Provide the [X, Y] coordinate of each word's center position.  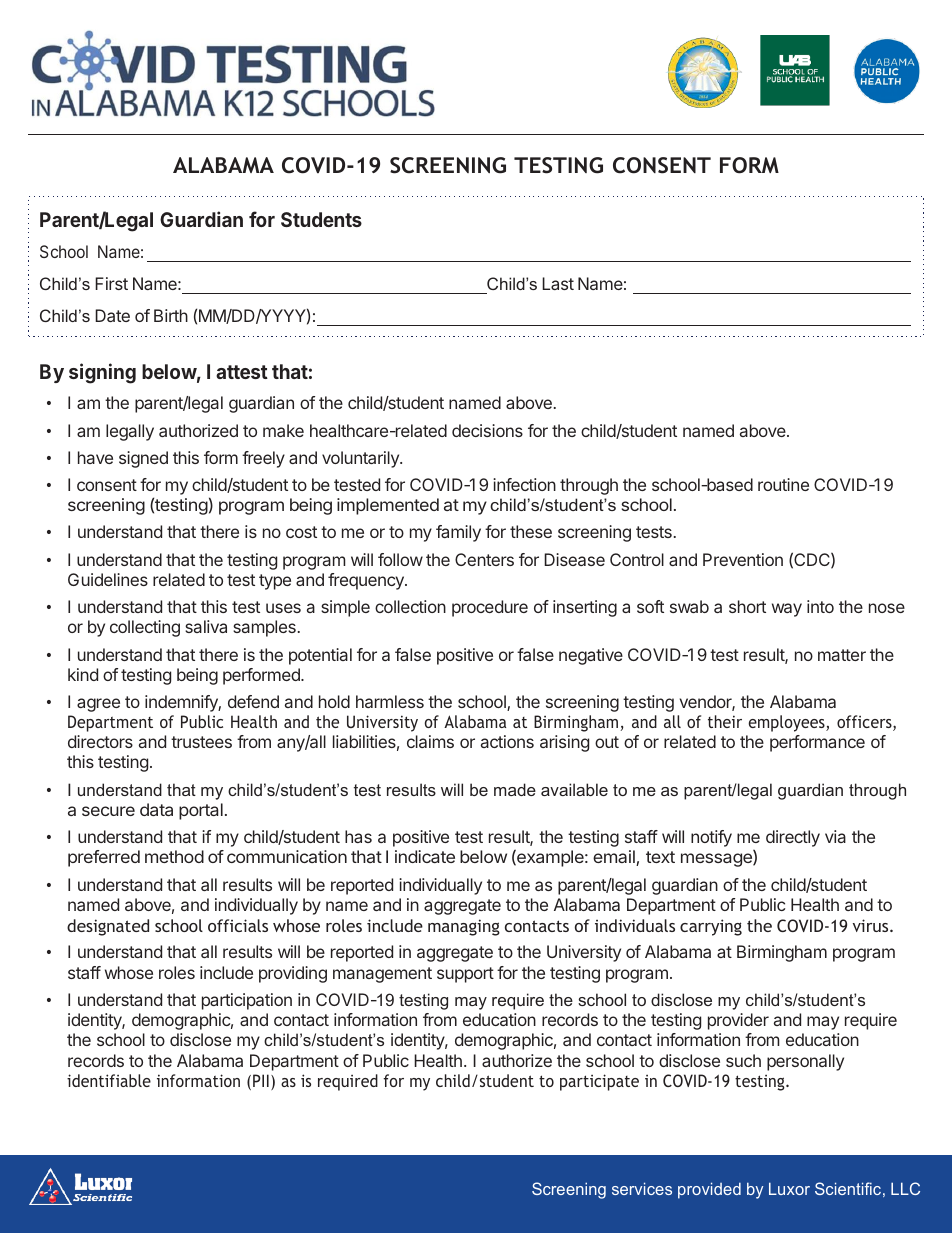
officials [238, 925]
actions [507, 741]
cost [301, 532]
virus [872, 925]
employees [788, 723]
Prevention [743, 559]
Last [558, 283]
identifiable [109, 1080]
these [531, 531]
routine [783, 484]
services [642, 1188]
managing [464, 927]
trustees [201, 742]
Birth [171, 315]
